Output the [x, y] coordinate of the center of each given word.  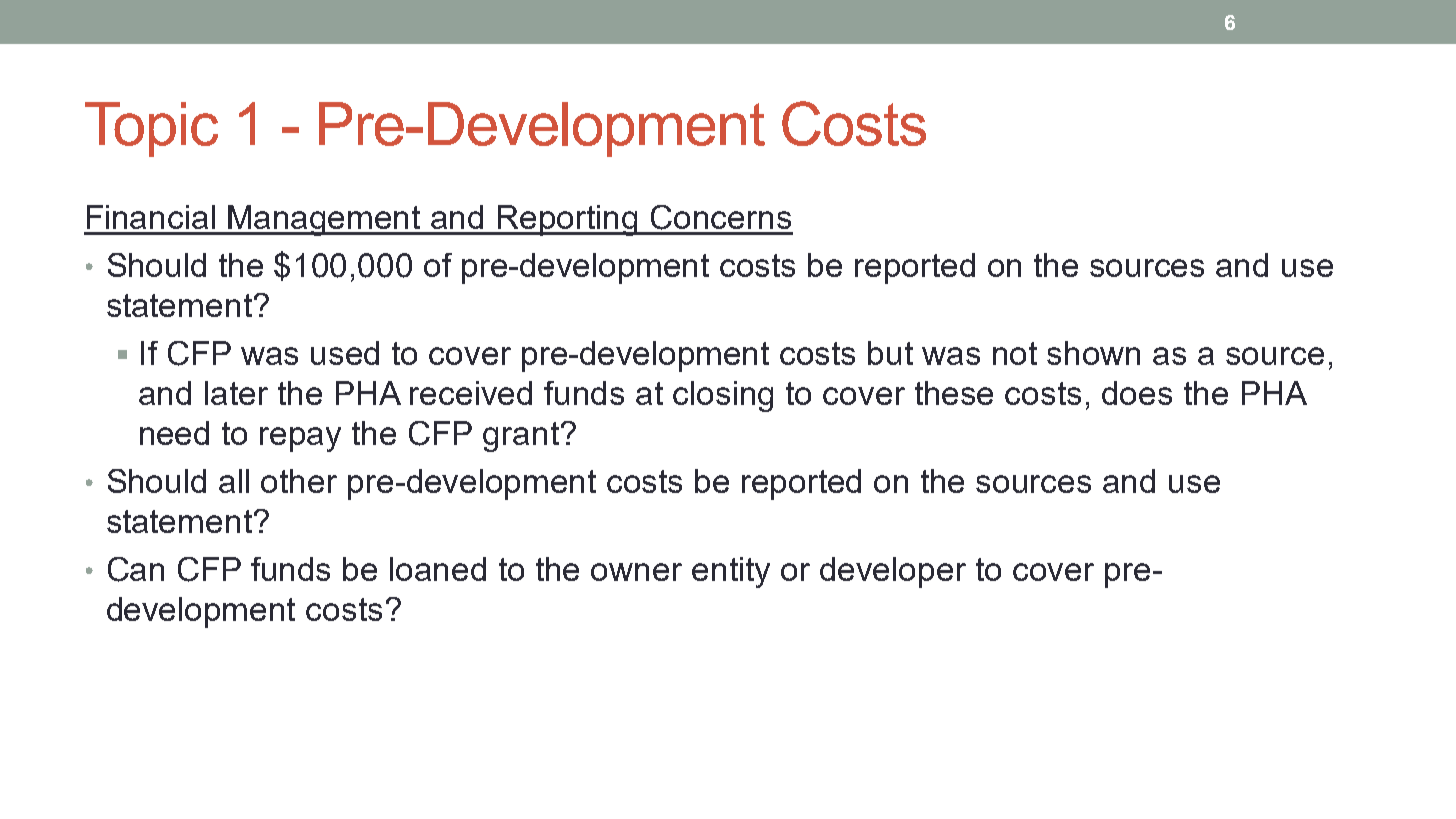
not [1015, 353]
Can [136, 569]
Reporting [568, 220]
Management [325, 220]
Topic [151, 129]
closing [723, 396]
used [345, 353]
